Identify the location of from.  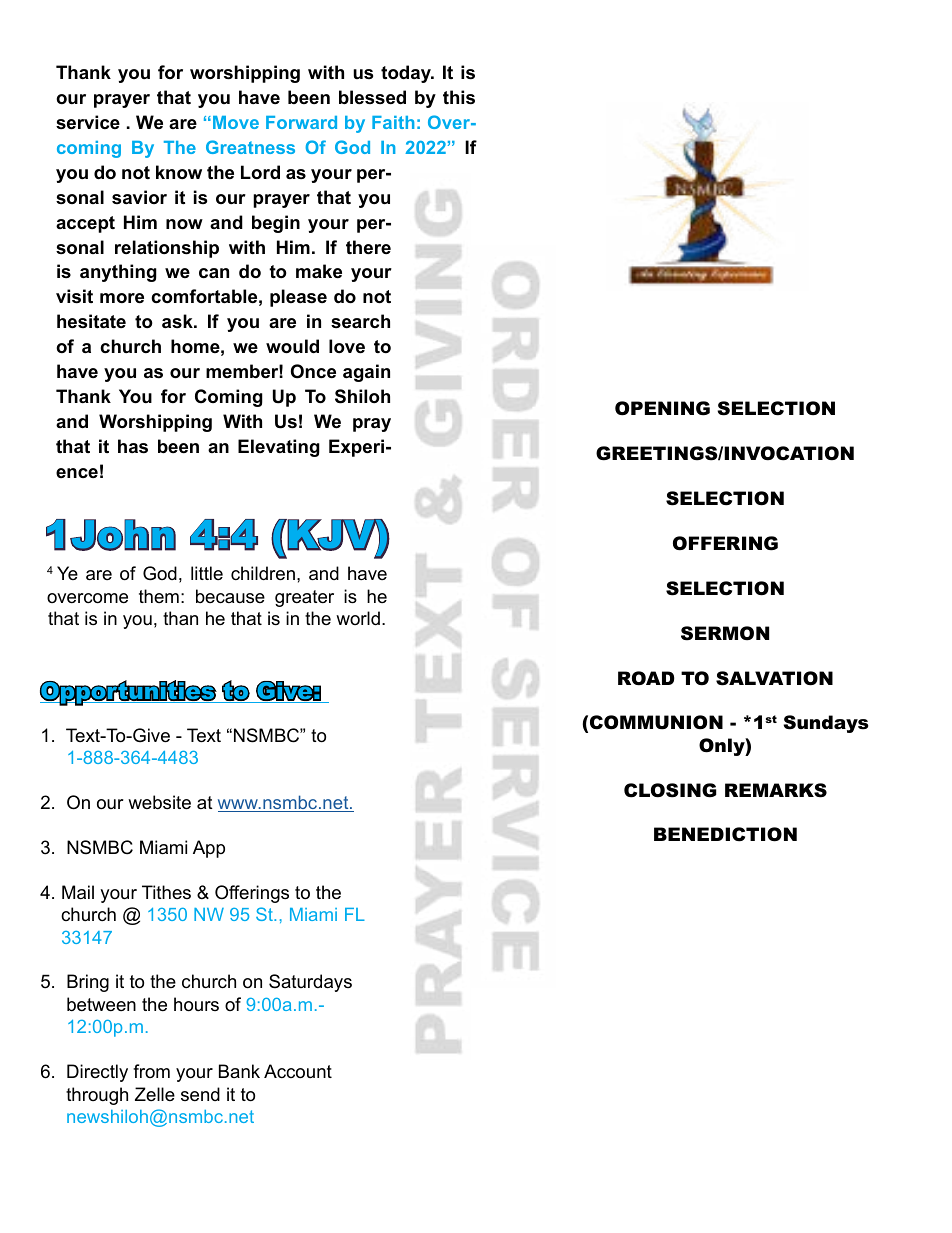
(151, 1071).
